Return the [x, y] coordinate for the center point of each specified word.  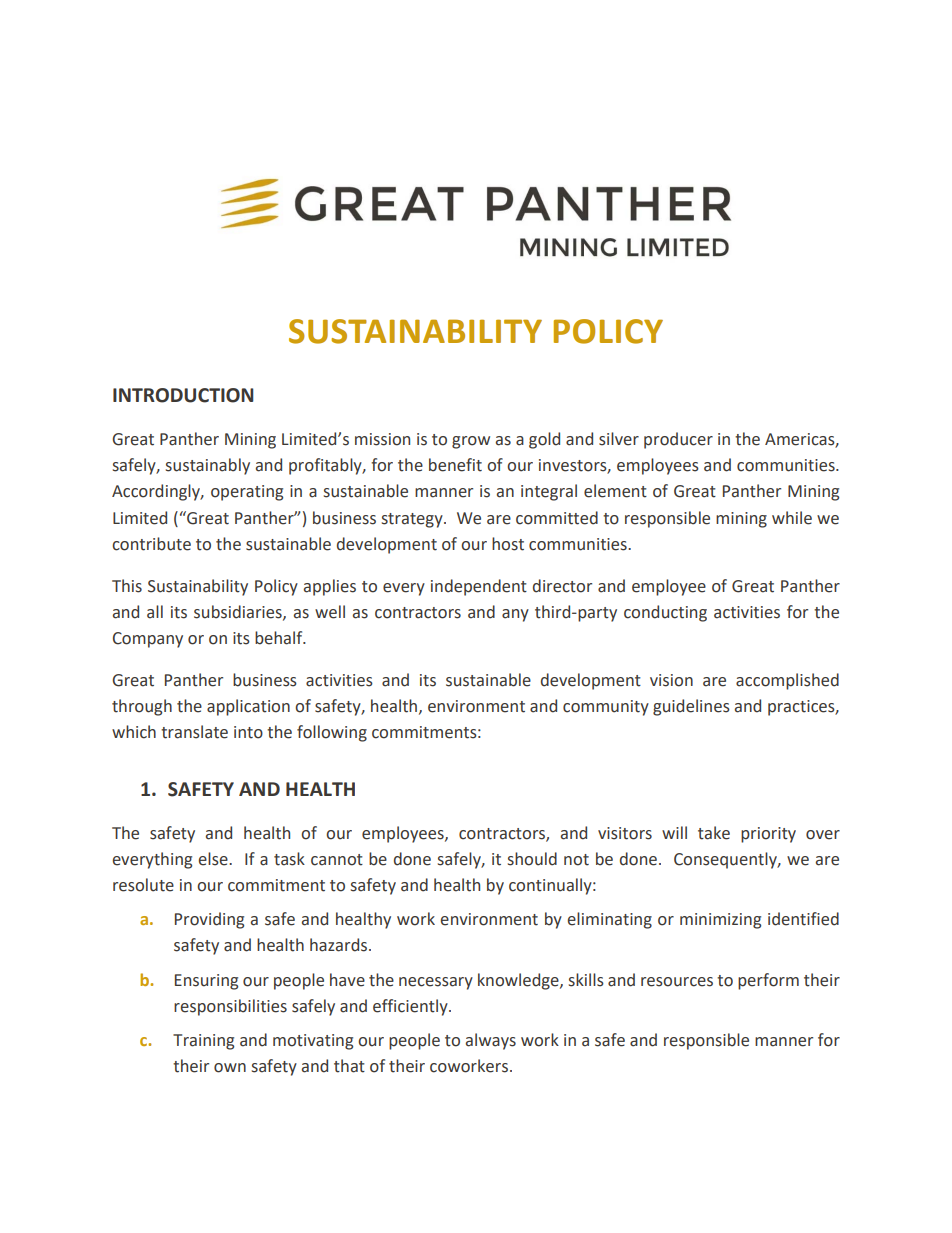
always [491, 1041]
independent [479, 587]
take [714, 833]
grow [471, 442]
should [532, 859]
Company [148, 640]
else [214, 859]
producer [678, 440]
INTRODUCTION [183, 395]
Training [203, 1042]
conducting [665, 613]
